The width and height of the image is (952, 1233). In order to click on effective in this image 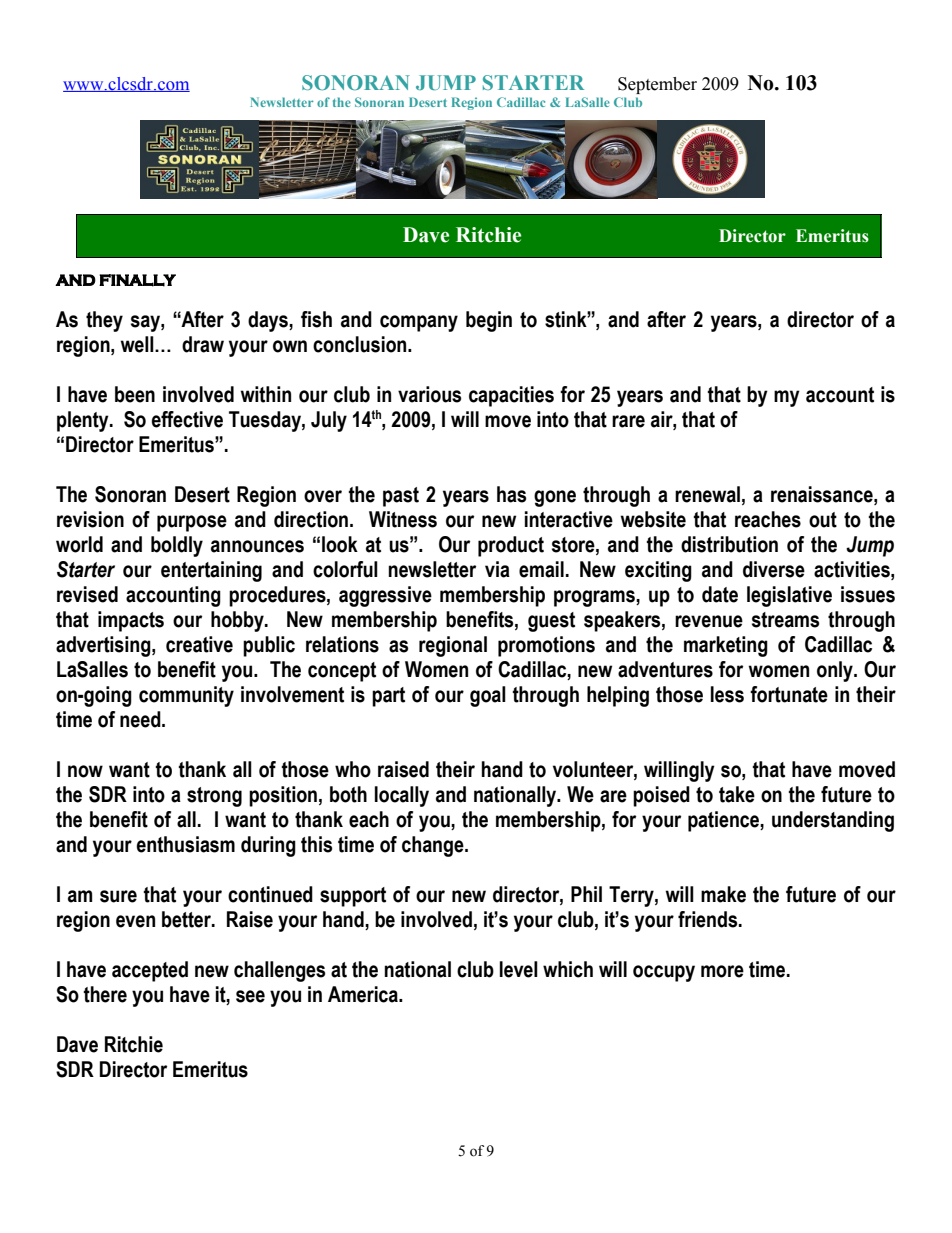, I will do `click(187, 419)`.
